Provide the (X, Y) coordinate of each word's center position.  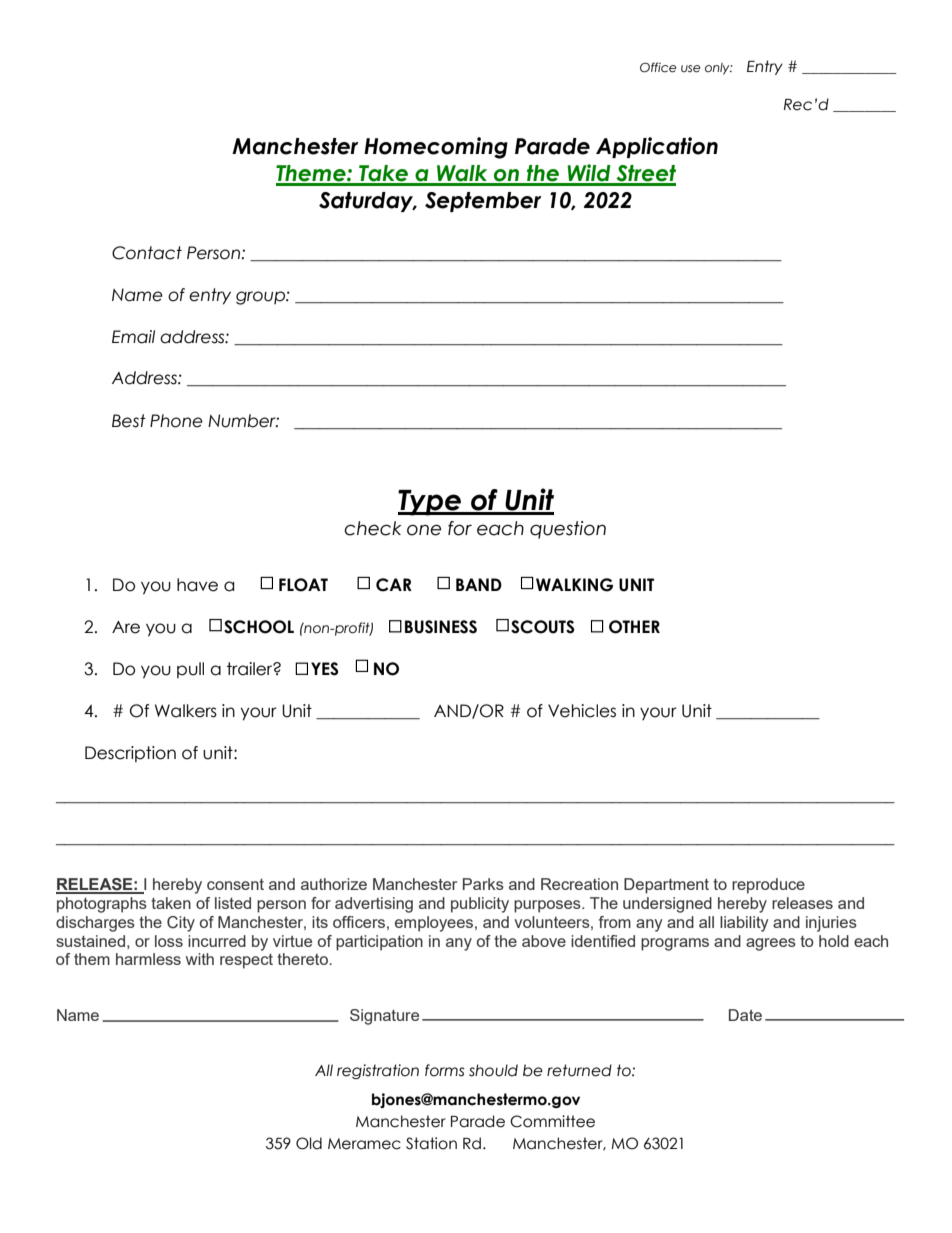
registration (378, 1071)
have (197, 585)
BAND (479, 584)
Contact (147, 253)
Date (745, 1015)
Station (431, 1143)
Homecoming (436, 148)
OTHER (634, 627)
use (691, 69)
